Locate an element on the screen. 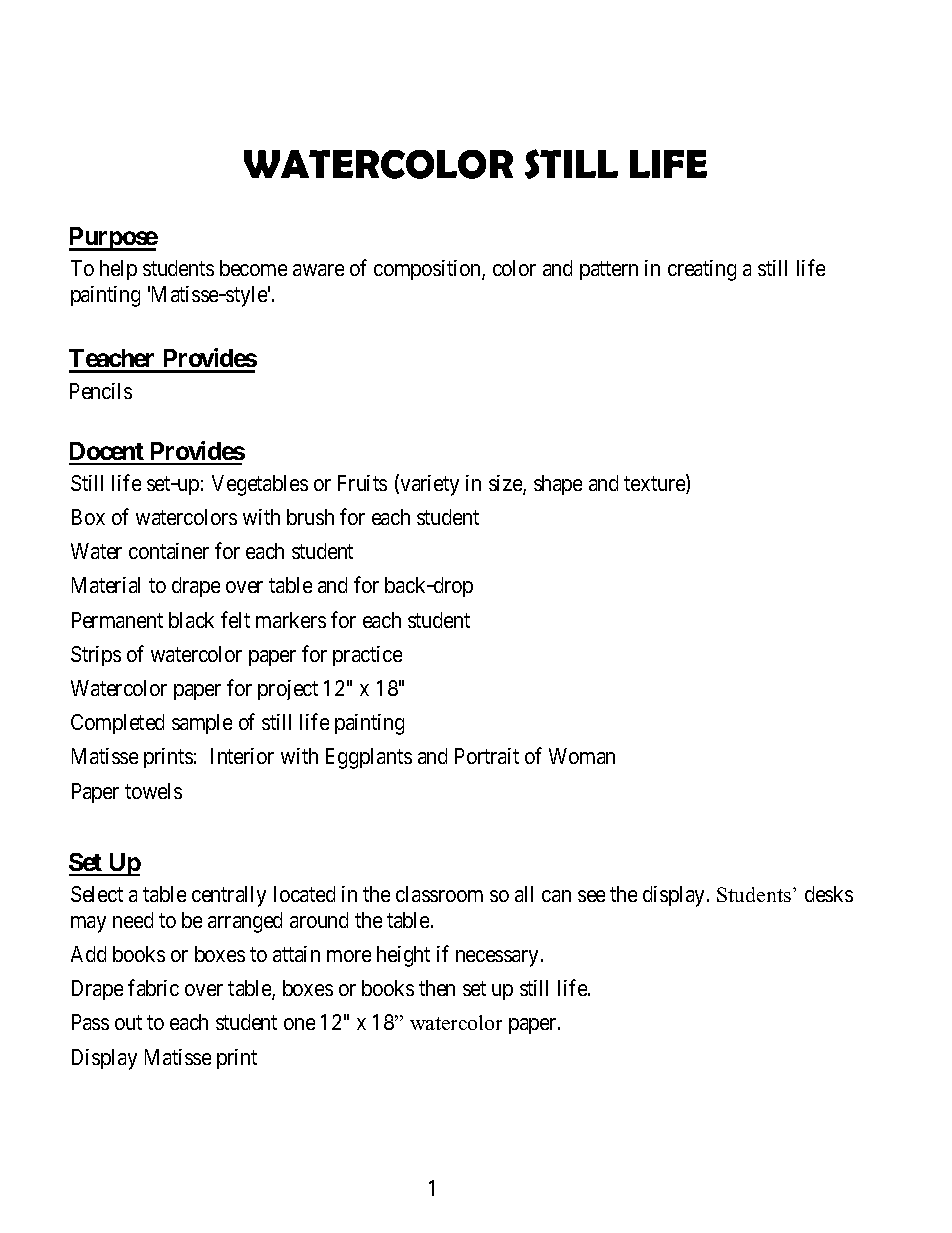 This screenshot has width=952, height=1233. fabric is located at coordinates (153, 987).
